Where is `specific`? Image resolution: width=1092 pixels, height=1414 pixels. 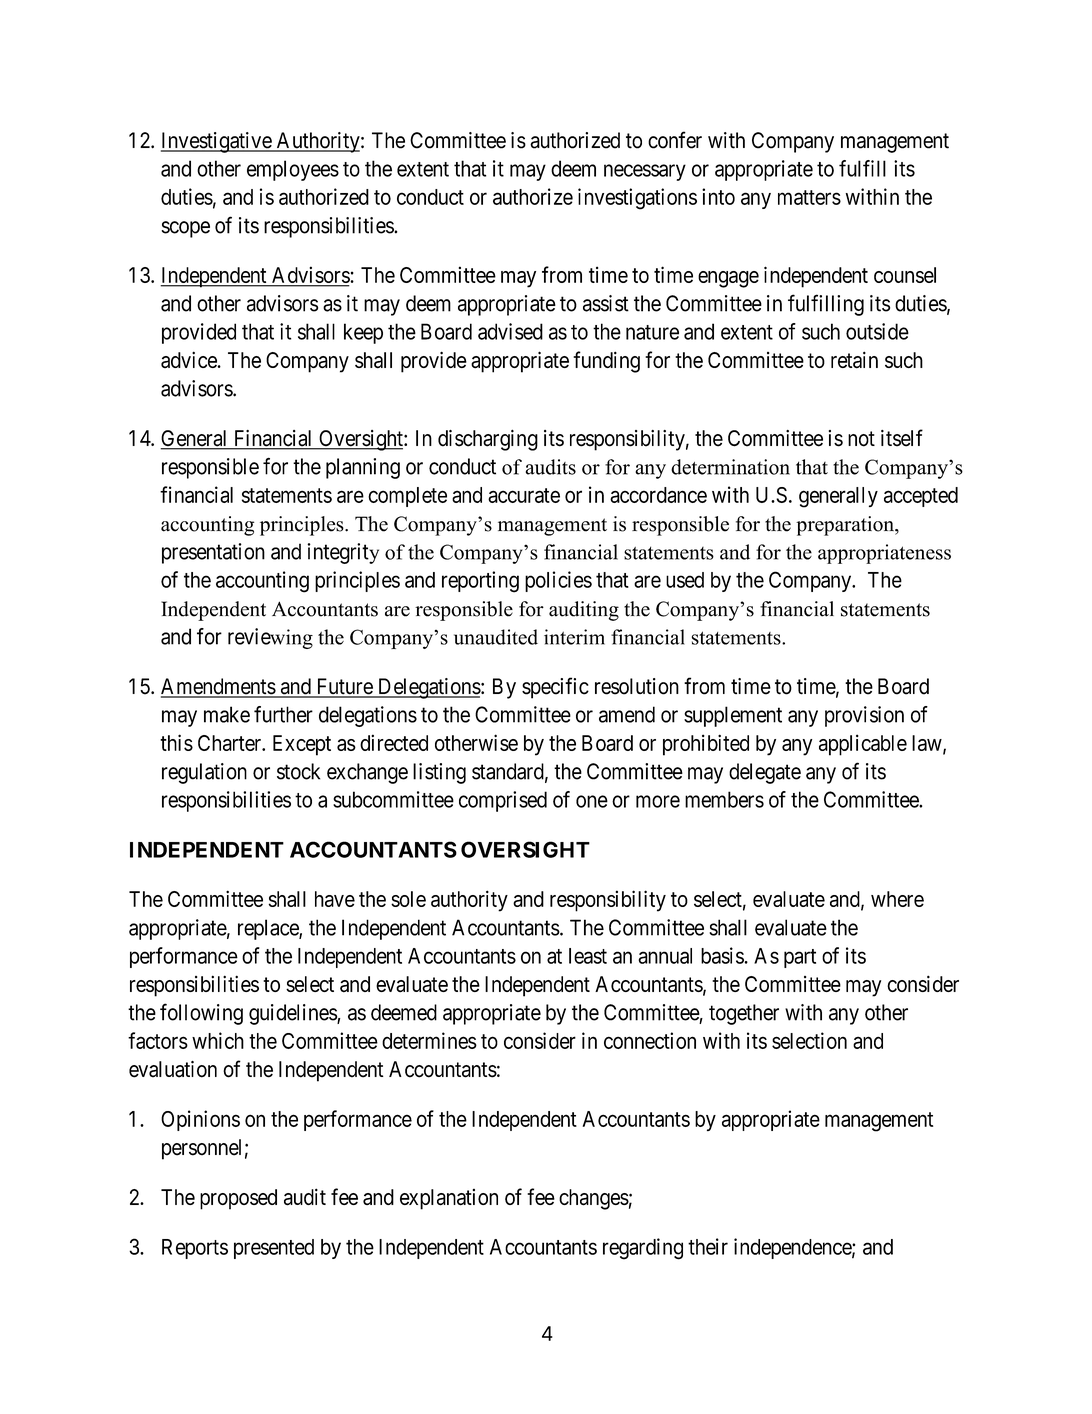
specific is located at coordinates (555, 688).
